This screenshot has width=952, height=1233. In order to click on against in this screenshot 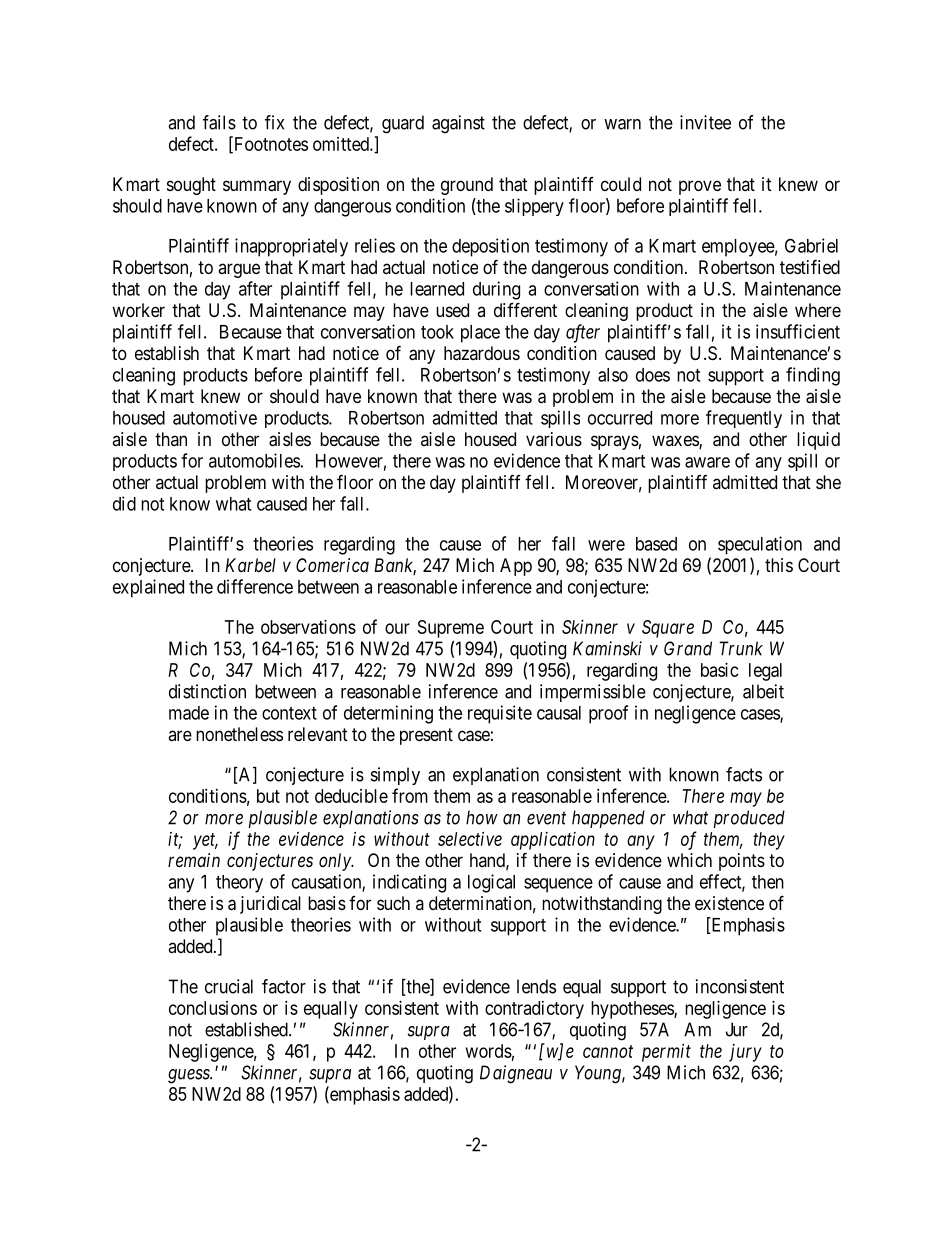, I will do `click(458, 124)`.
